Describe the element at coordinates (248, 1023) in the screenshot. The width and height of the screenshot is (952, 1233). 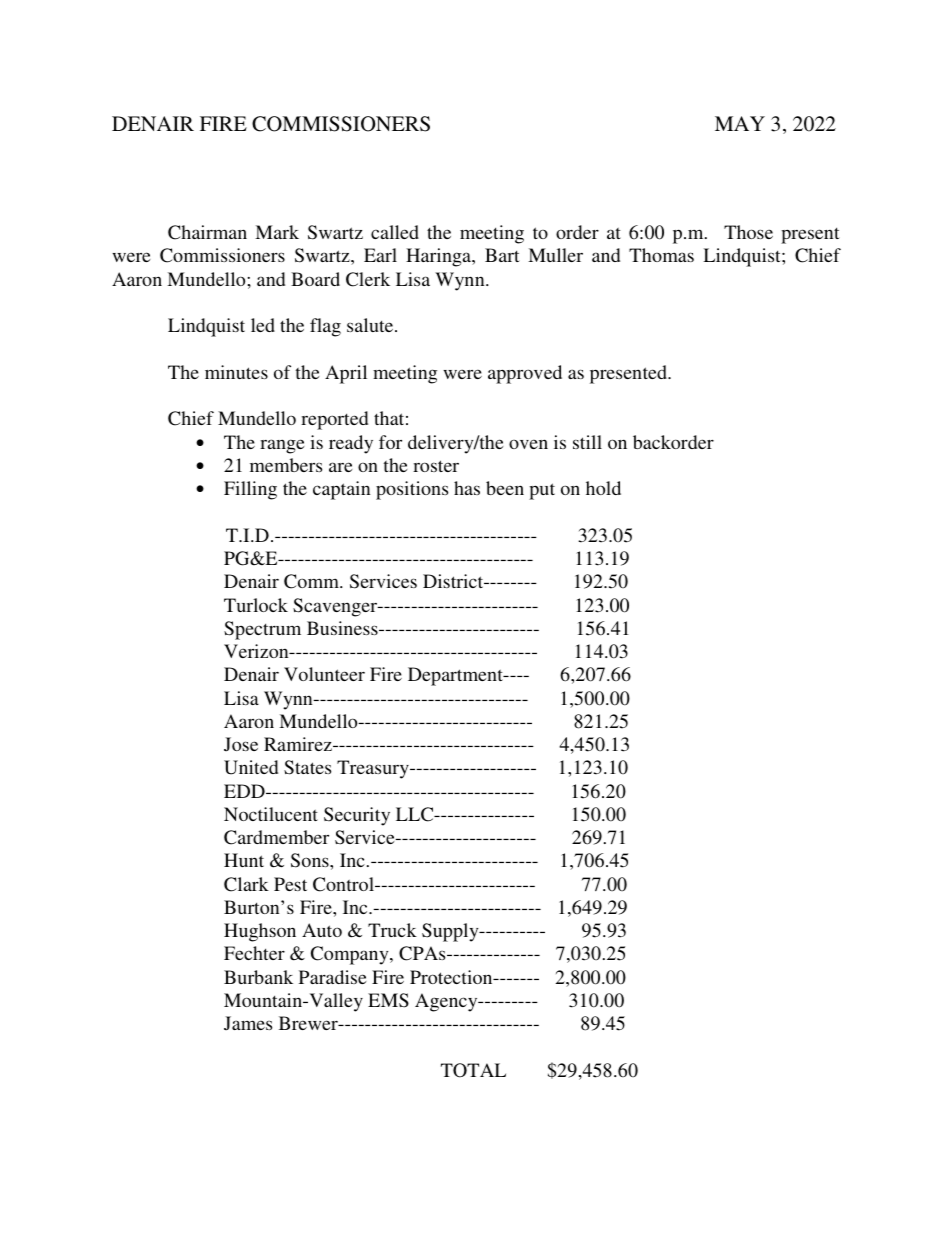
I see `James` at that location.
